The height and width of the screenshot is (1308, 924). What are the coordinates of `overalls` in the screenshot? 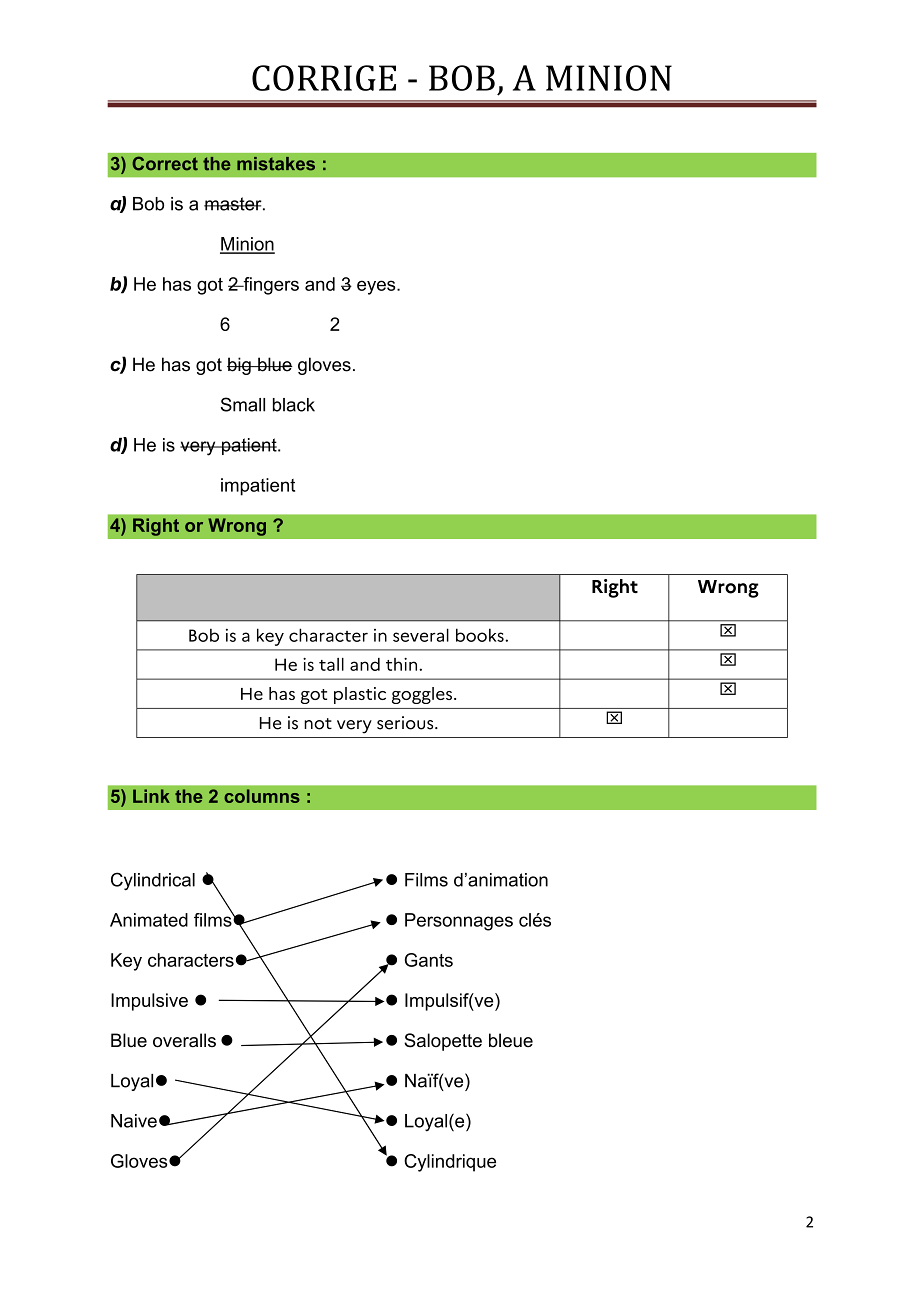 It's located at (184, 1040).
